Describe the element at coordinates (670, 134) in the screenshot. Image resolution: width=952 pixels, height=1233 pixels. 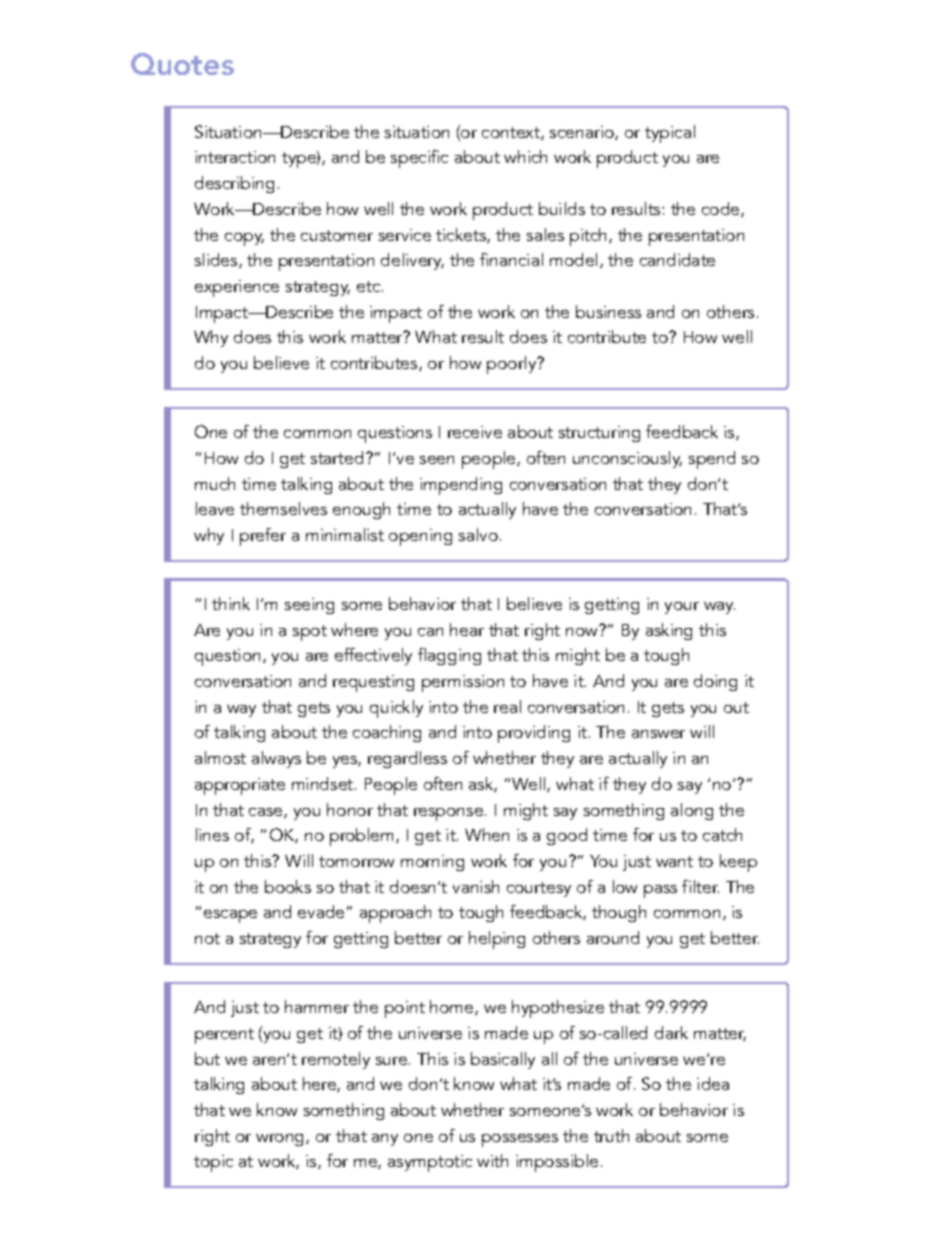
I see `typical` at that location.
